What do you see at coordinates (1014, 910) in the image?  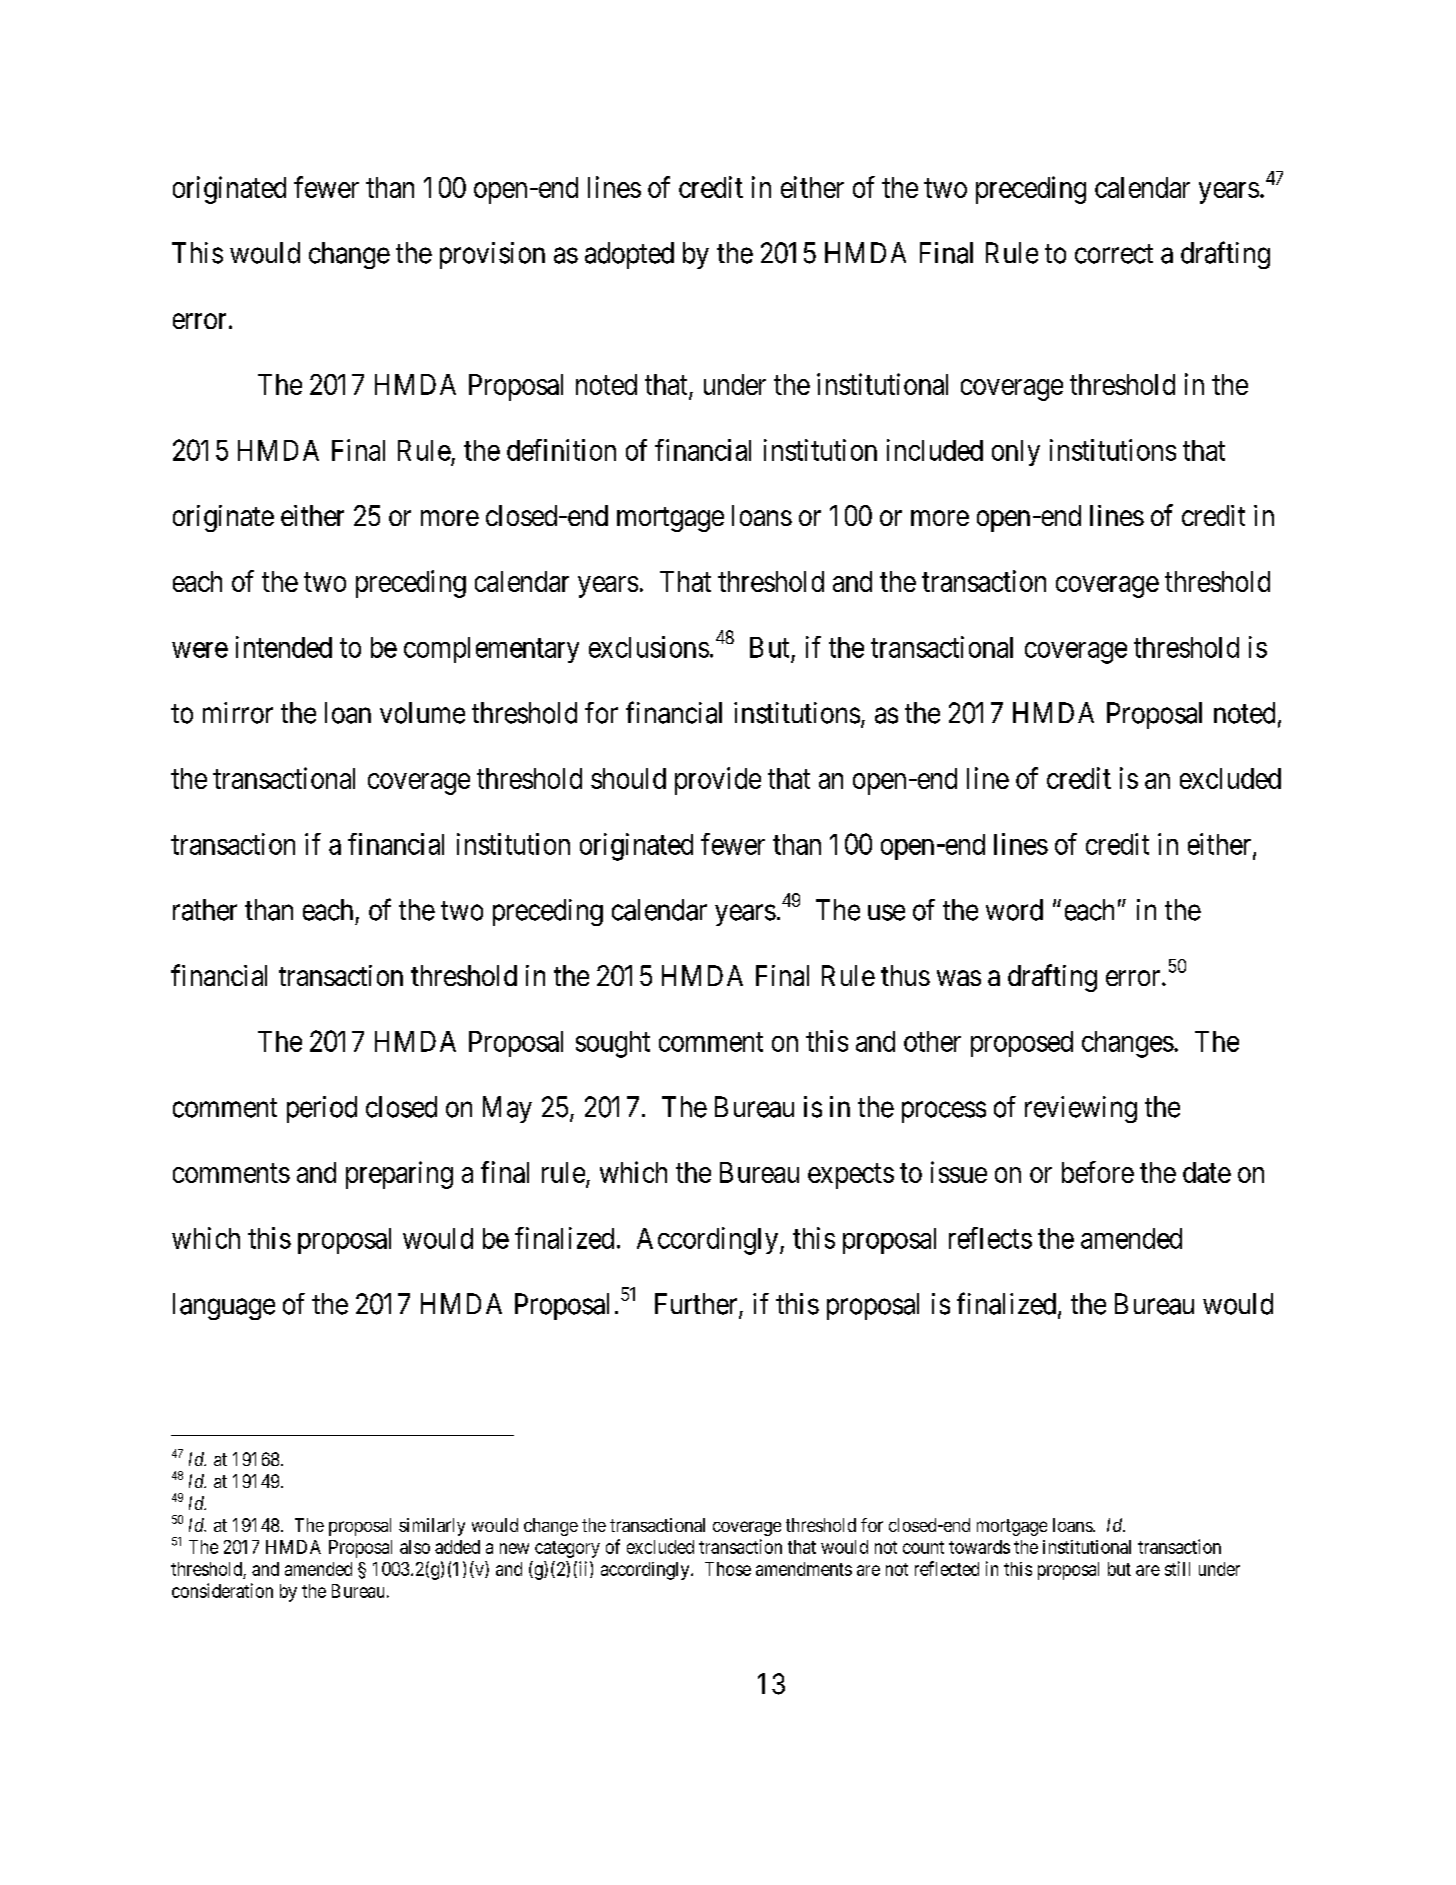 I see `word` at bounding box center [1014, 910].
